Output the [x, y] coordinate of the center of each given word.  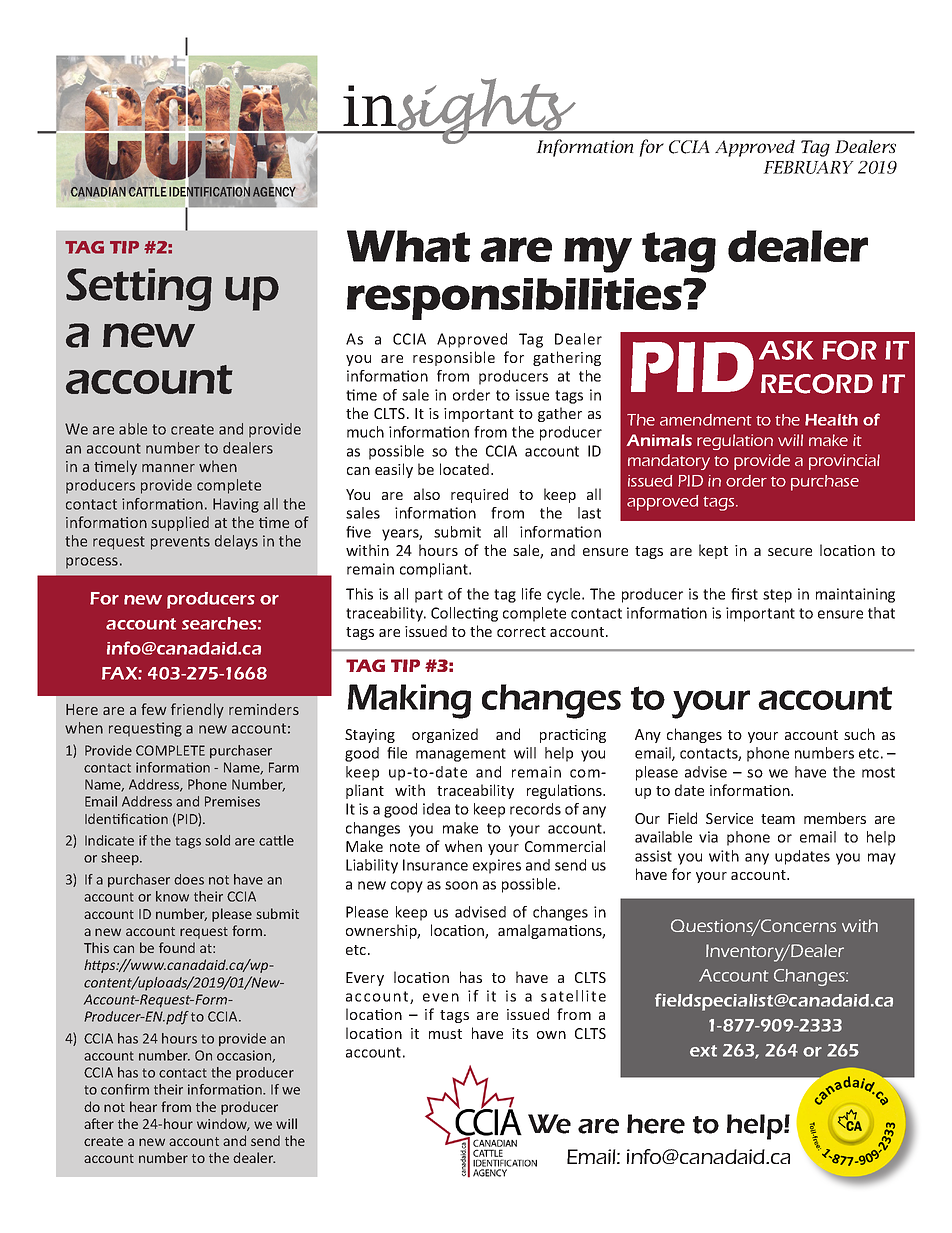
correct [521, 632]
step [777, 596]
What [408, 246]
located [464, 469]
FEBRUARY [808, 167]
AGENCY [274, 191]
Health [831, 420]
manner [168, 468]
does [189, 879]
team [778, 819]
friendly [197, 710]
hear [143, 1106]
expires [497, 866]
